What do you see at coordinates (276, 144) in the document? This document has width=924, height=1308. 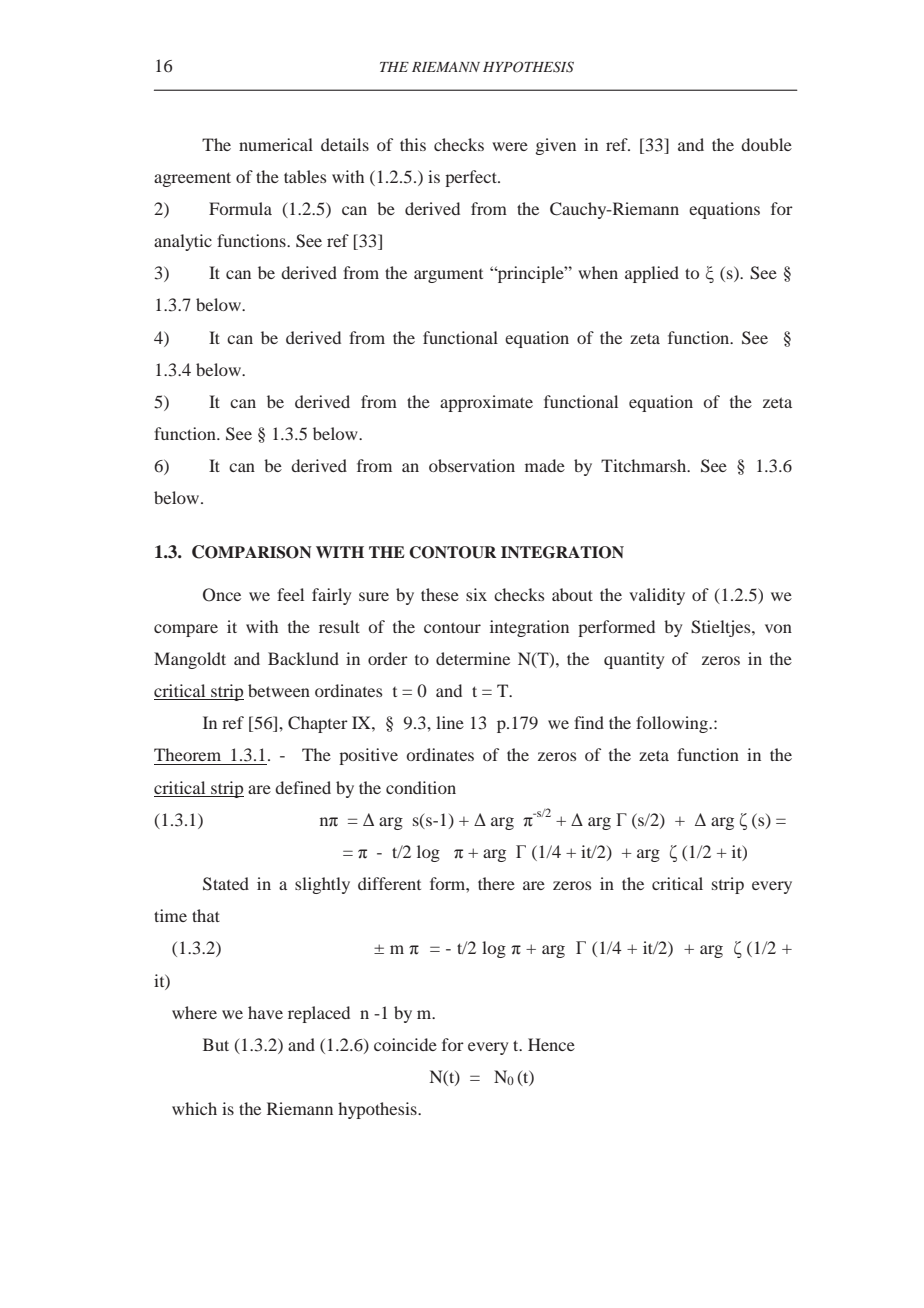 I see `numerical` at bounding box center [276, 144].
